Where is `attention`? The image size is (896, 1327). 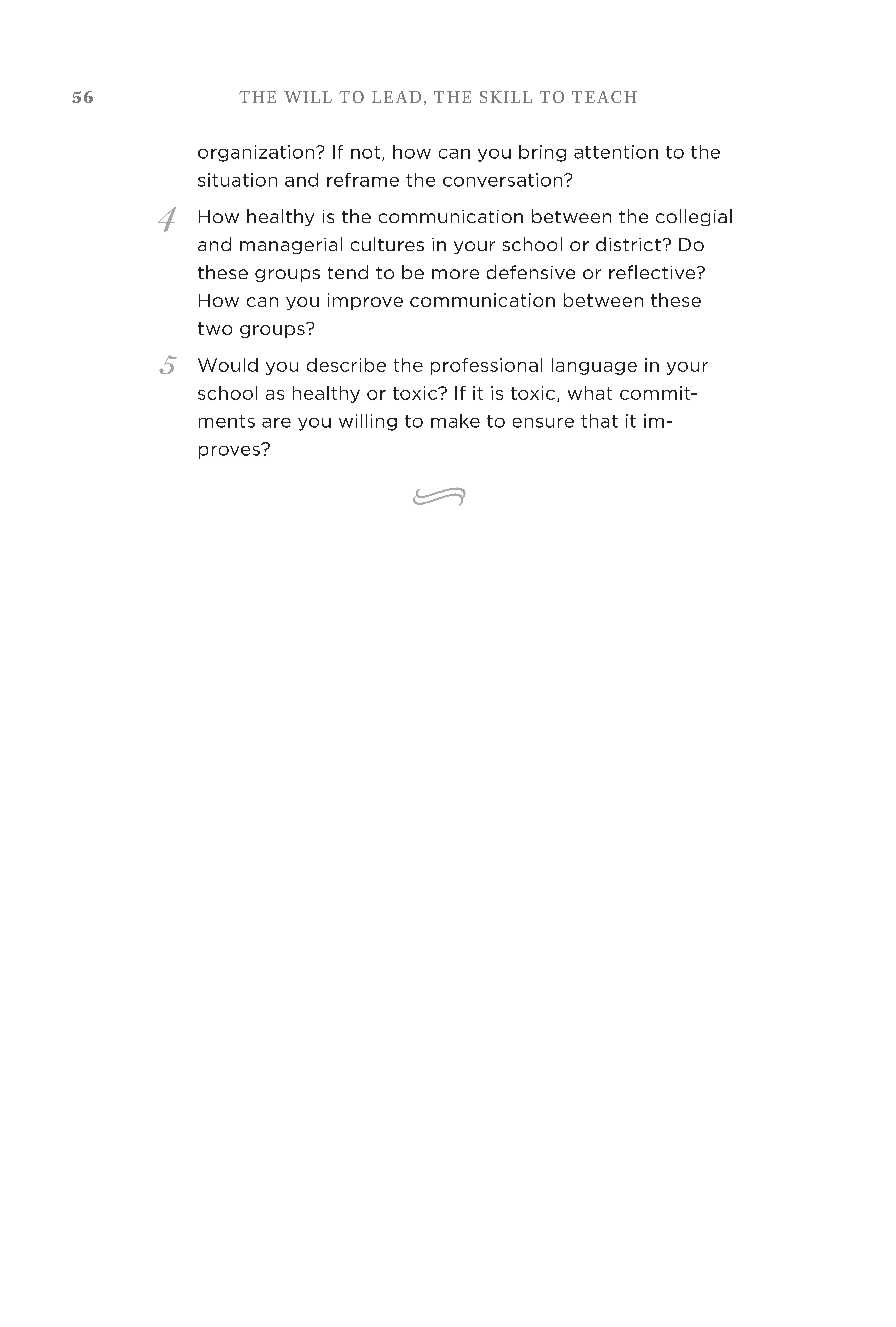
attention is located at coordinates (616, 152).
